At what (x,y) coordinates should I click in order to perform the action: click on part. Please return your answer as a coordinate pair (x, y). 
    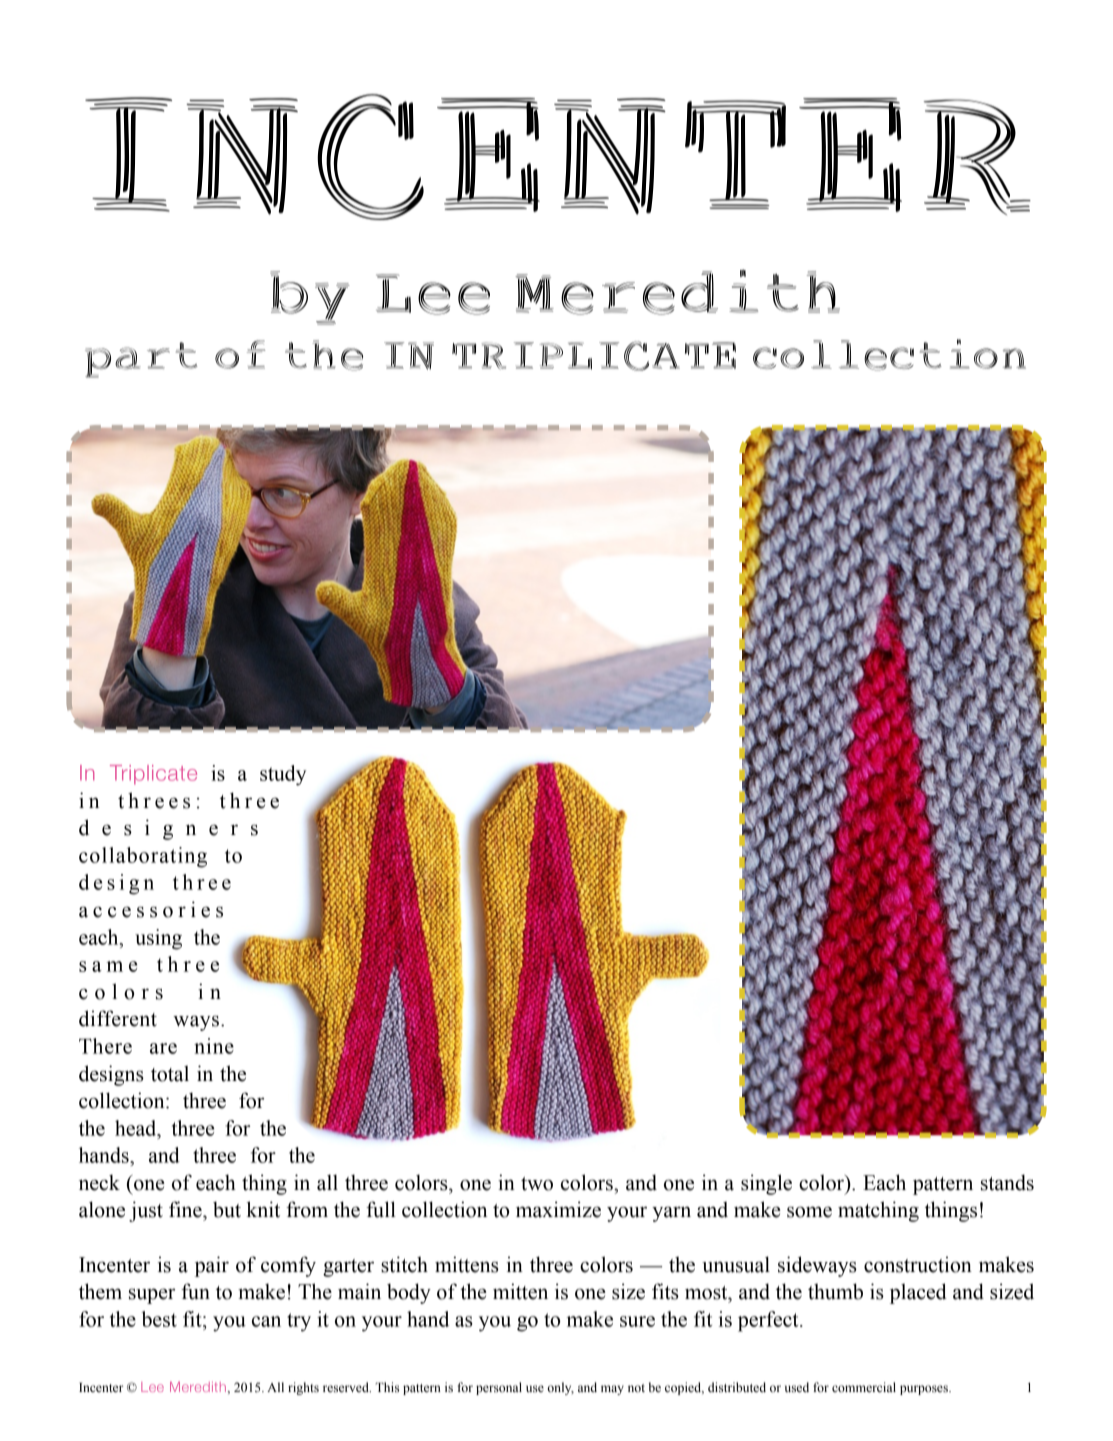
    Looking at the image, I should click on (141, 360).
